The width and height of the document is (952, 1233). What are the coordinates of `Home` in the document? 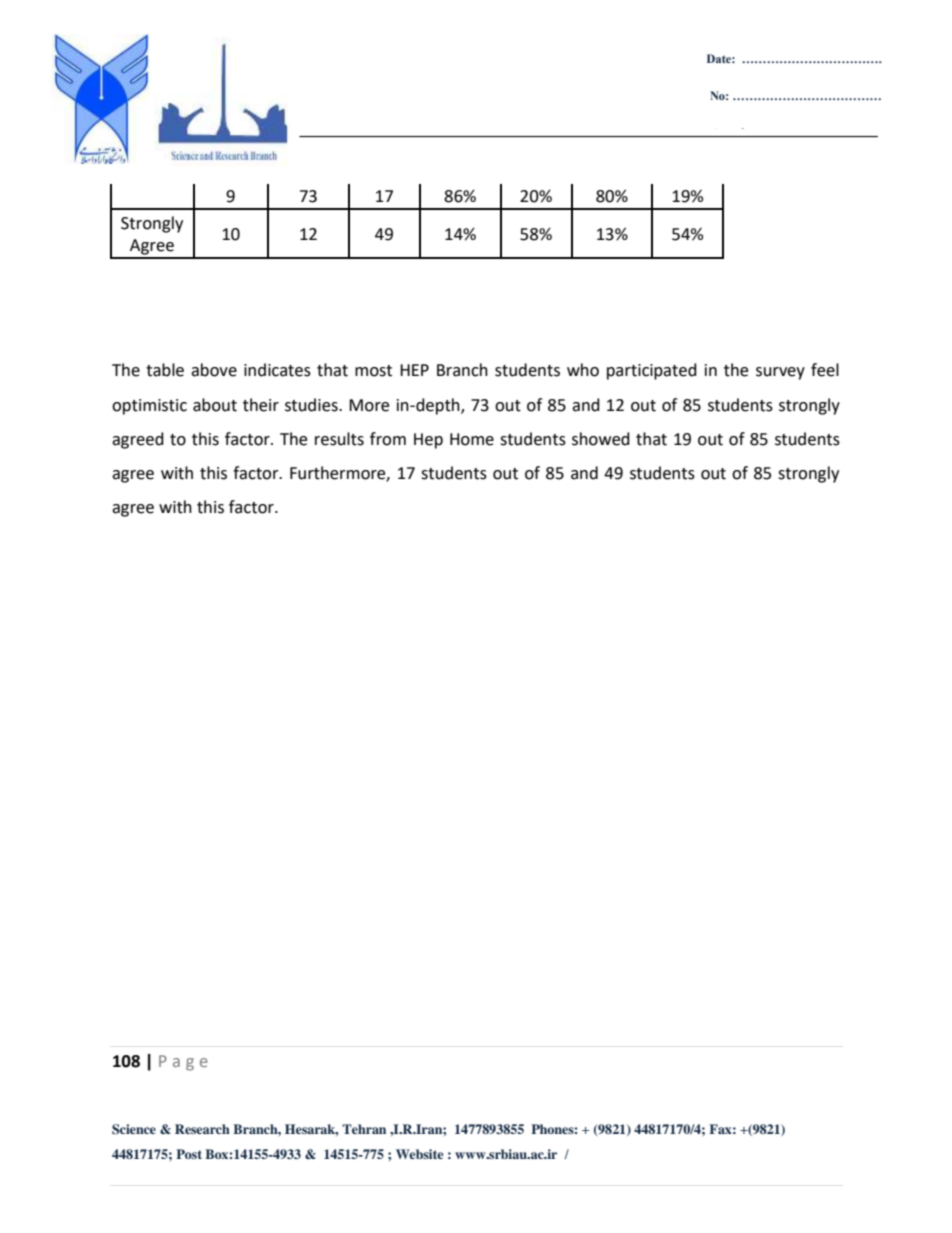 It's located at (472, 439).
